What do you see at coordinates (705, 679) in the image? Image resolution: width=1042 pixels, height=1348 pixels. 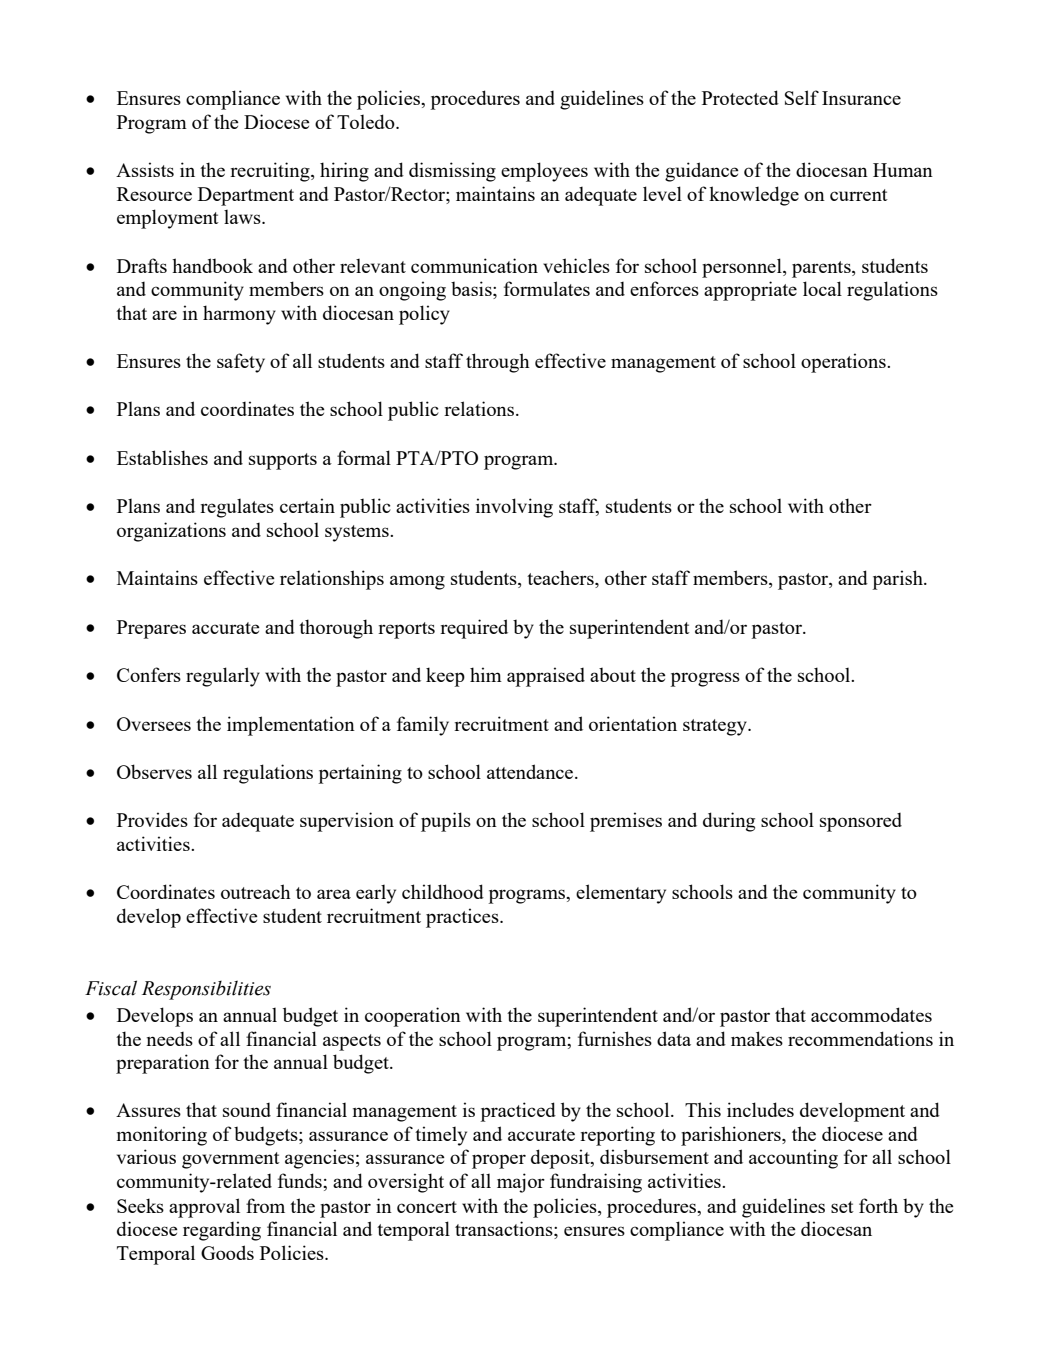 I see `progress` at bounding box center [705, 679].
